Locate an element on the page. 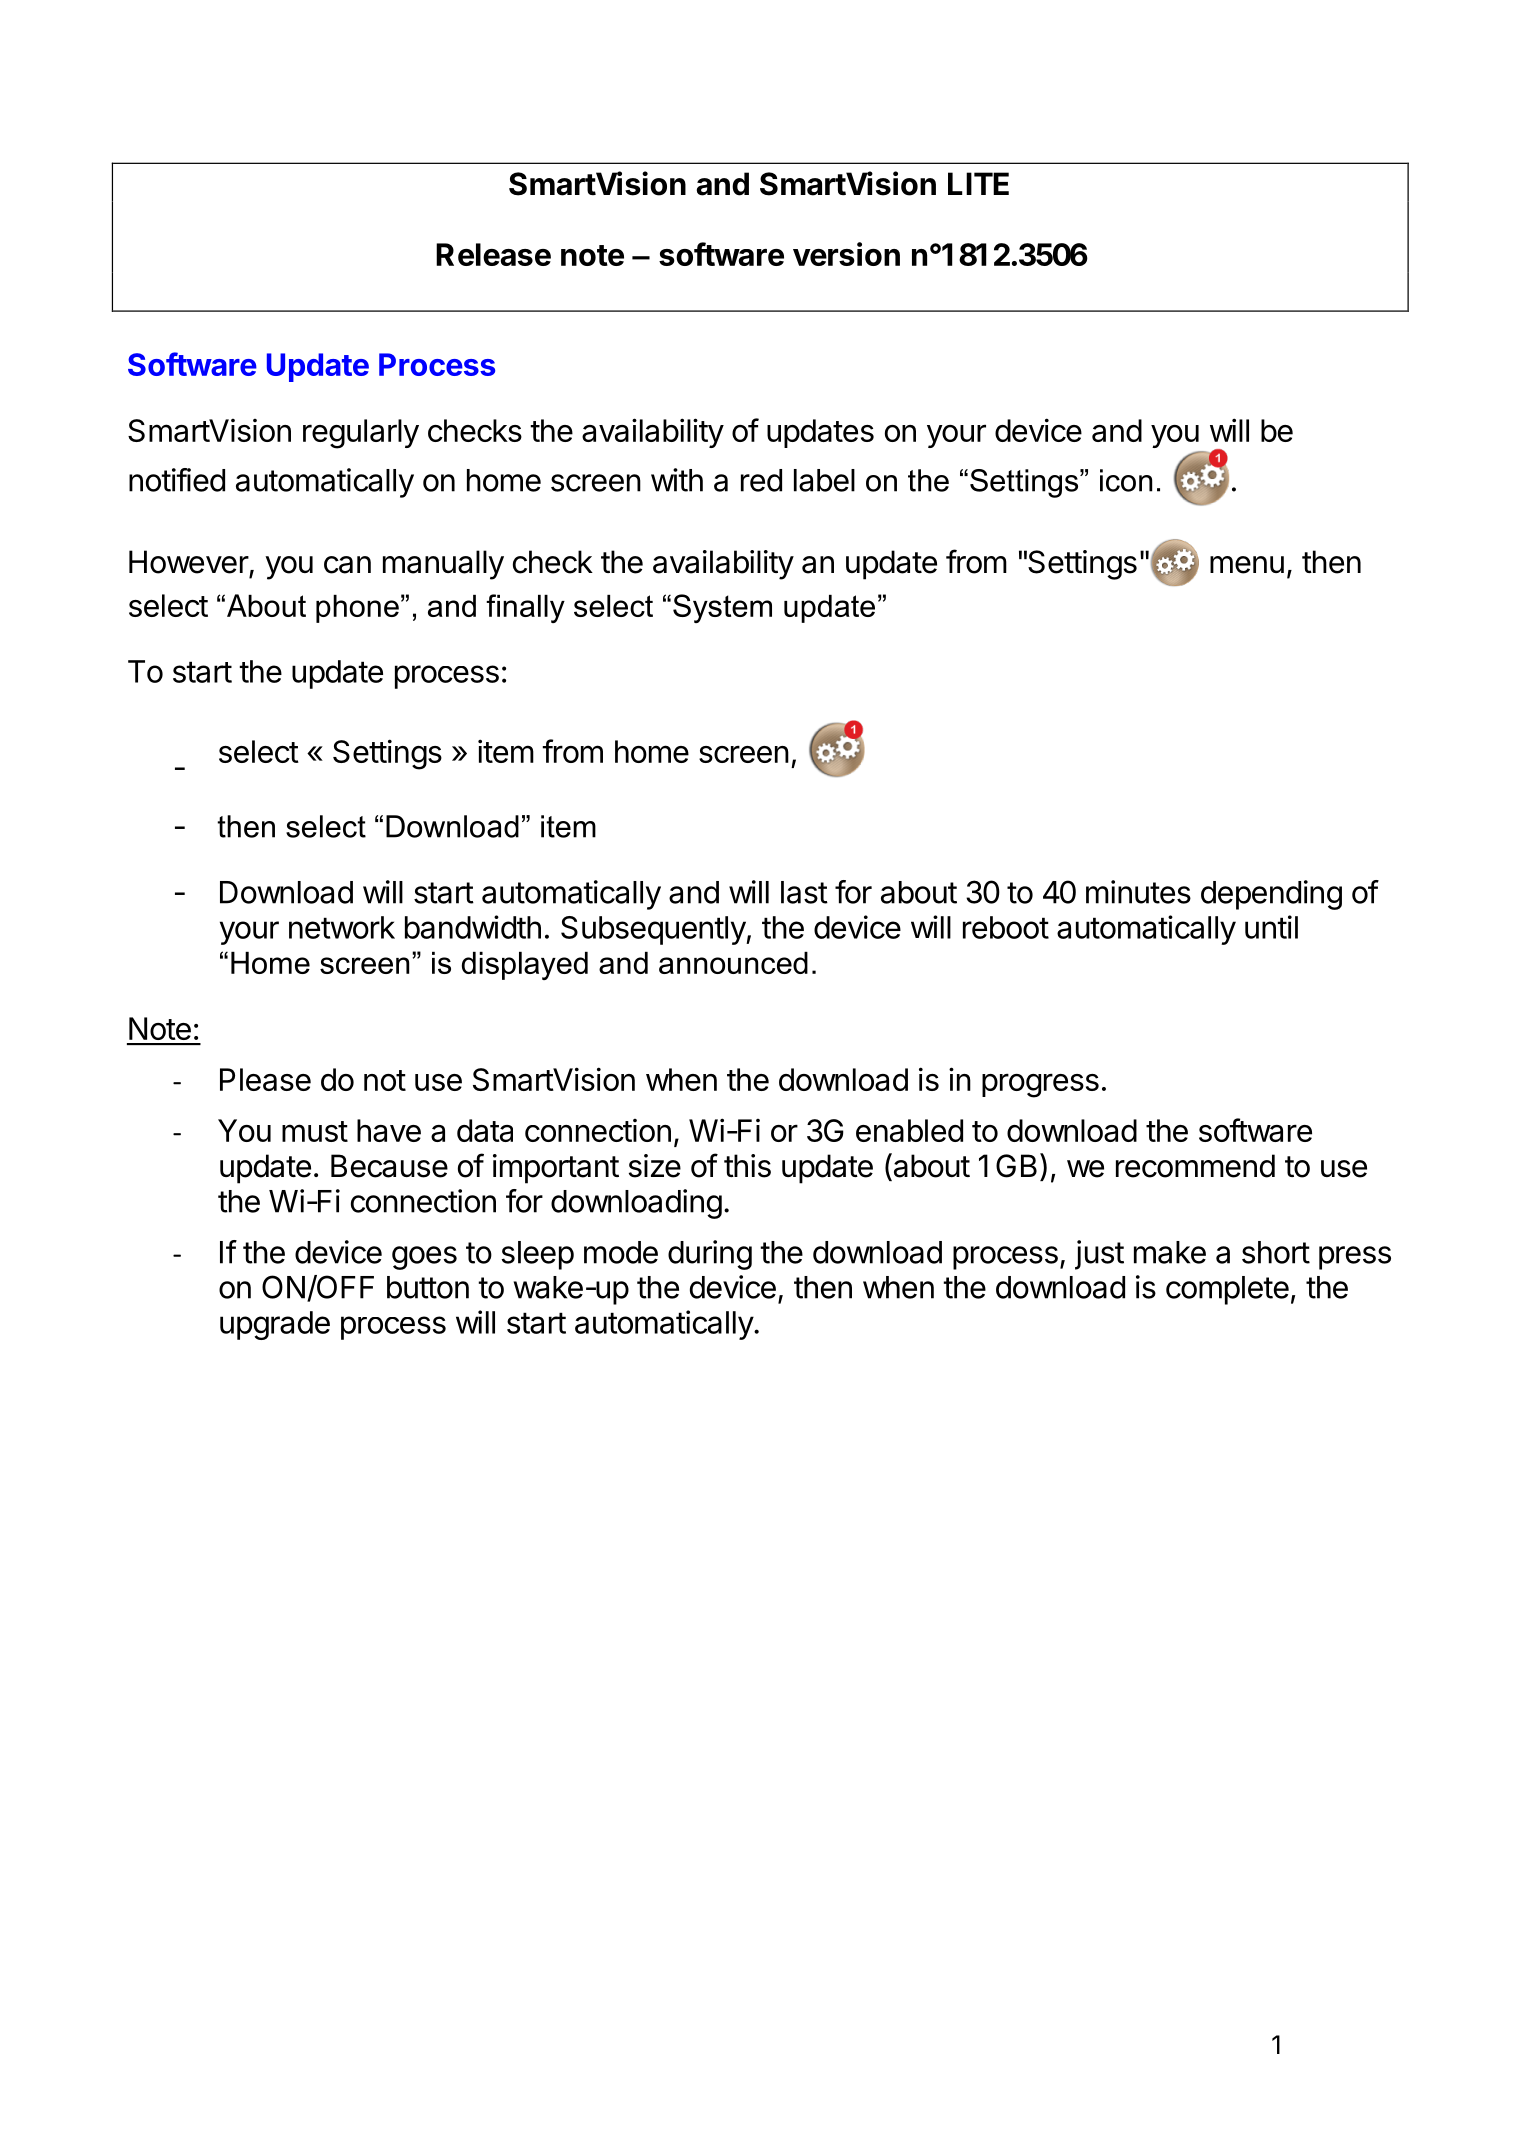  LITE is located at coordinates (978, 183).
